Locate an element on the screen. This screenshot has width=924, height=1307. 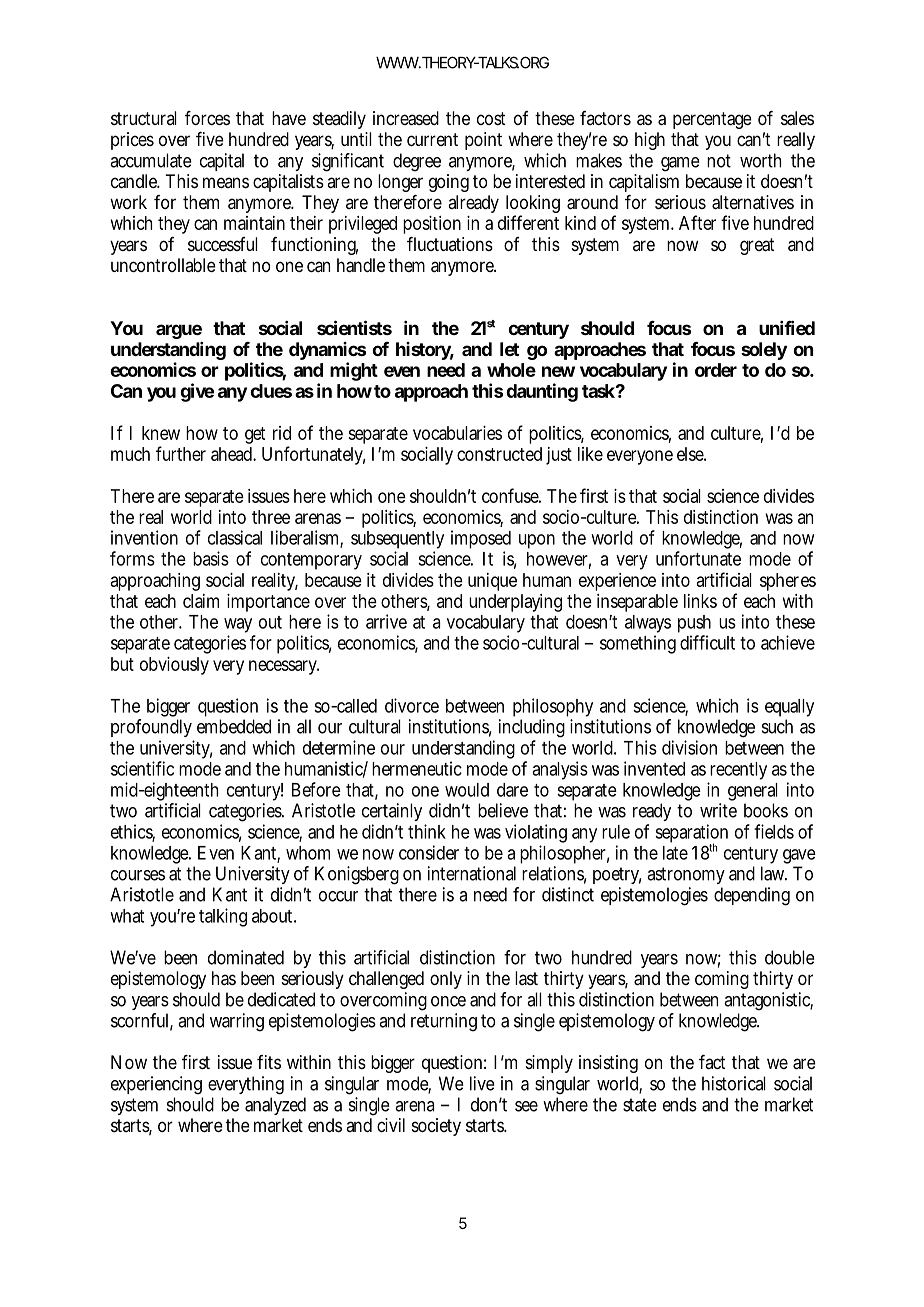
point is located at coordinates (483, 141).
